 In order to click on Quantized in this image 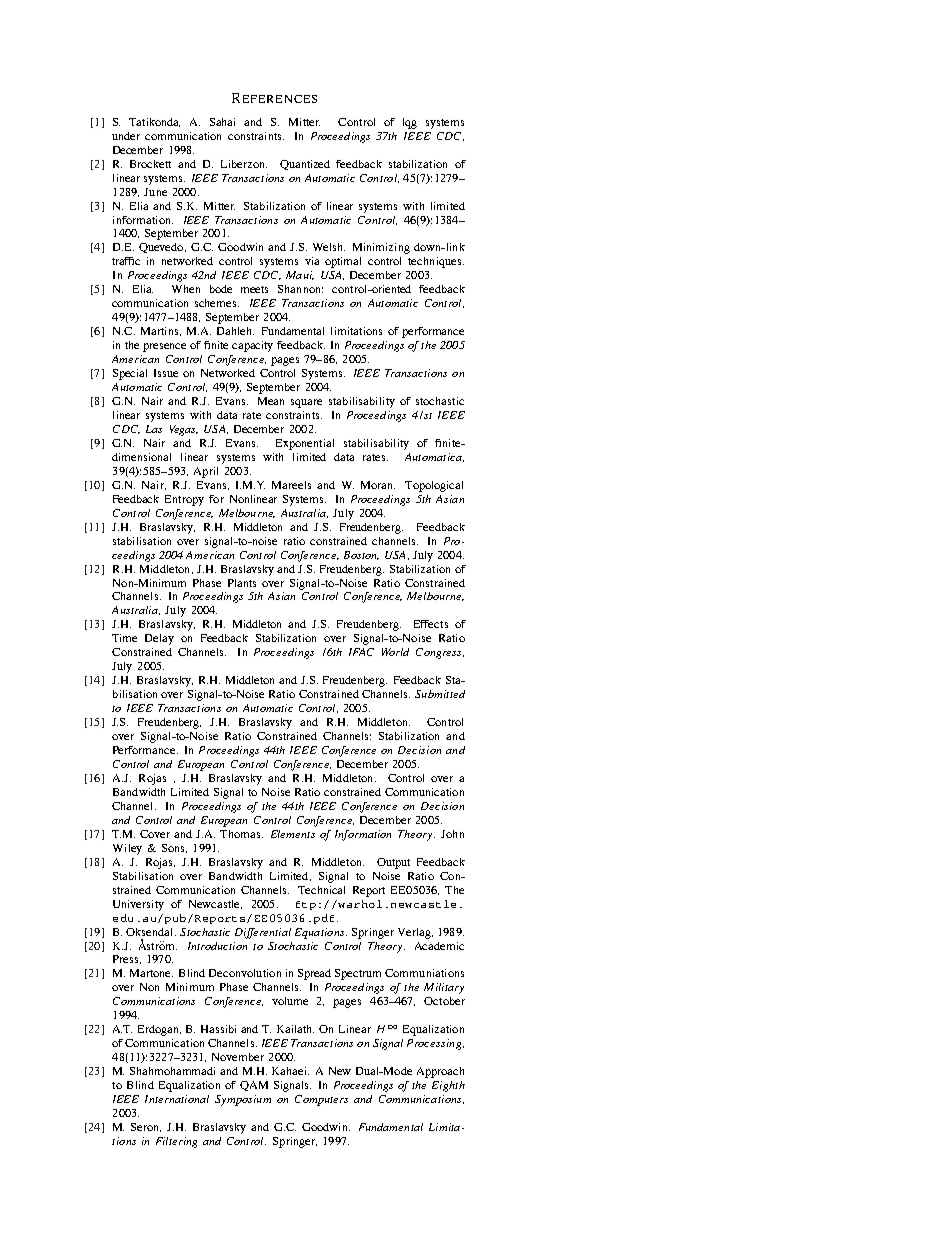, I will do `click(305, 165)`.
